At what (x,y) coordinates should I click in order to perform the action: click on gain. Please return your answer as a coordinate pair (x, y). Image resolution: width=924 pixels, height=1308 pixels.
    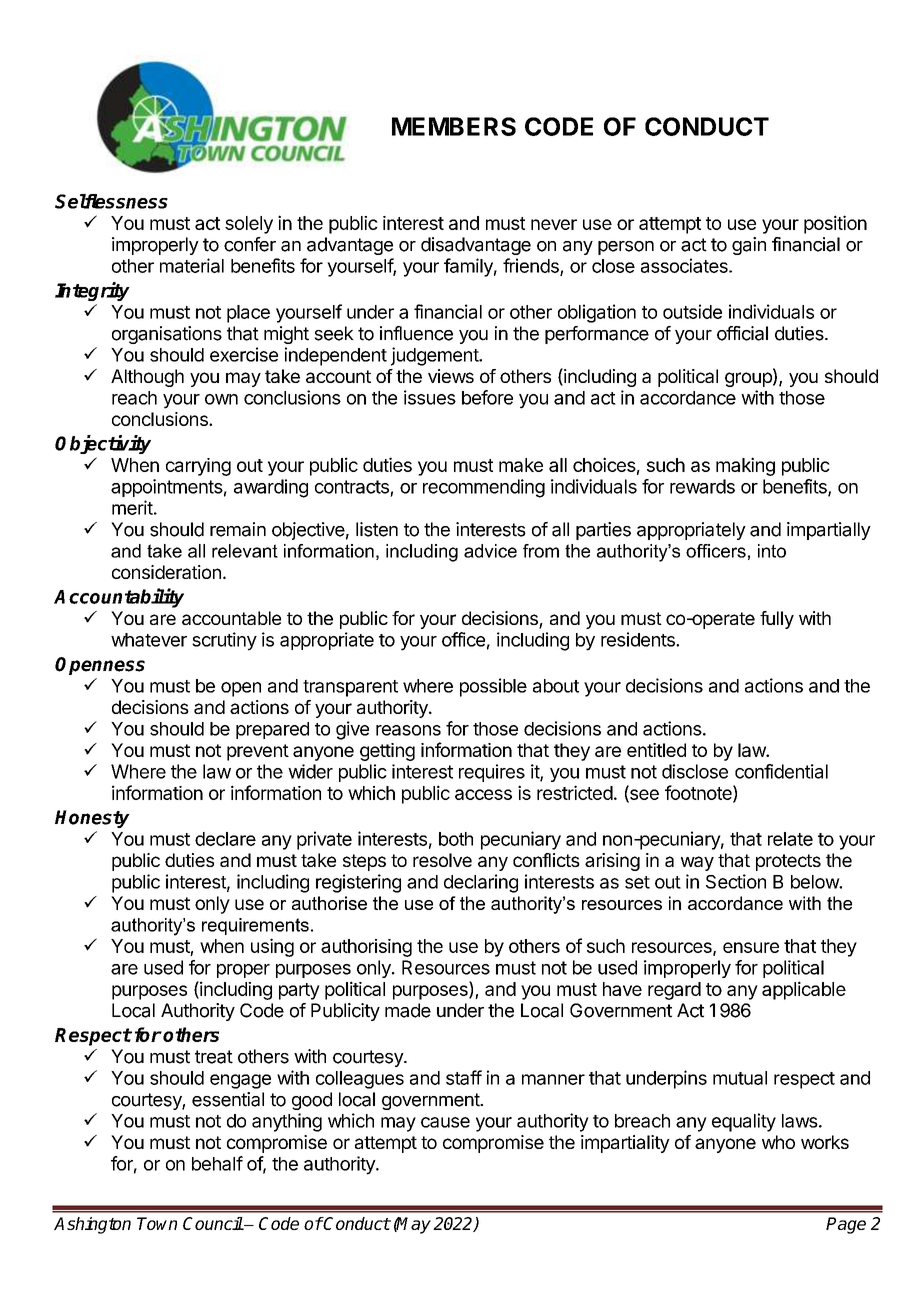
    Looking at the image, I should click on (749, 246).
